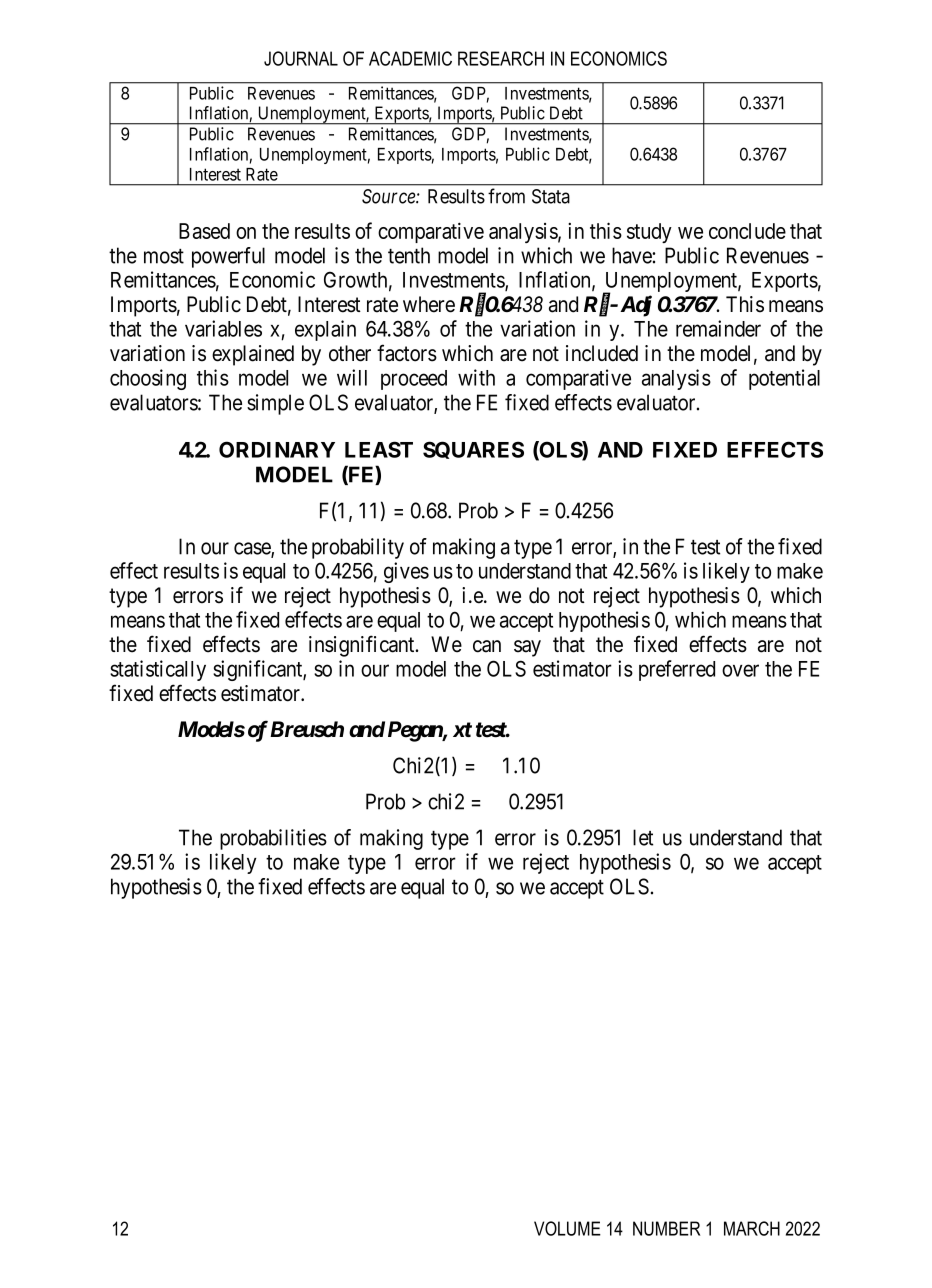 This screenshot has height=1288, width=932. What do you see at coordinates (301, 58) in the screenshot?
I see `JOURNAL` at bounding box center [301, 58].
